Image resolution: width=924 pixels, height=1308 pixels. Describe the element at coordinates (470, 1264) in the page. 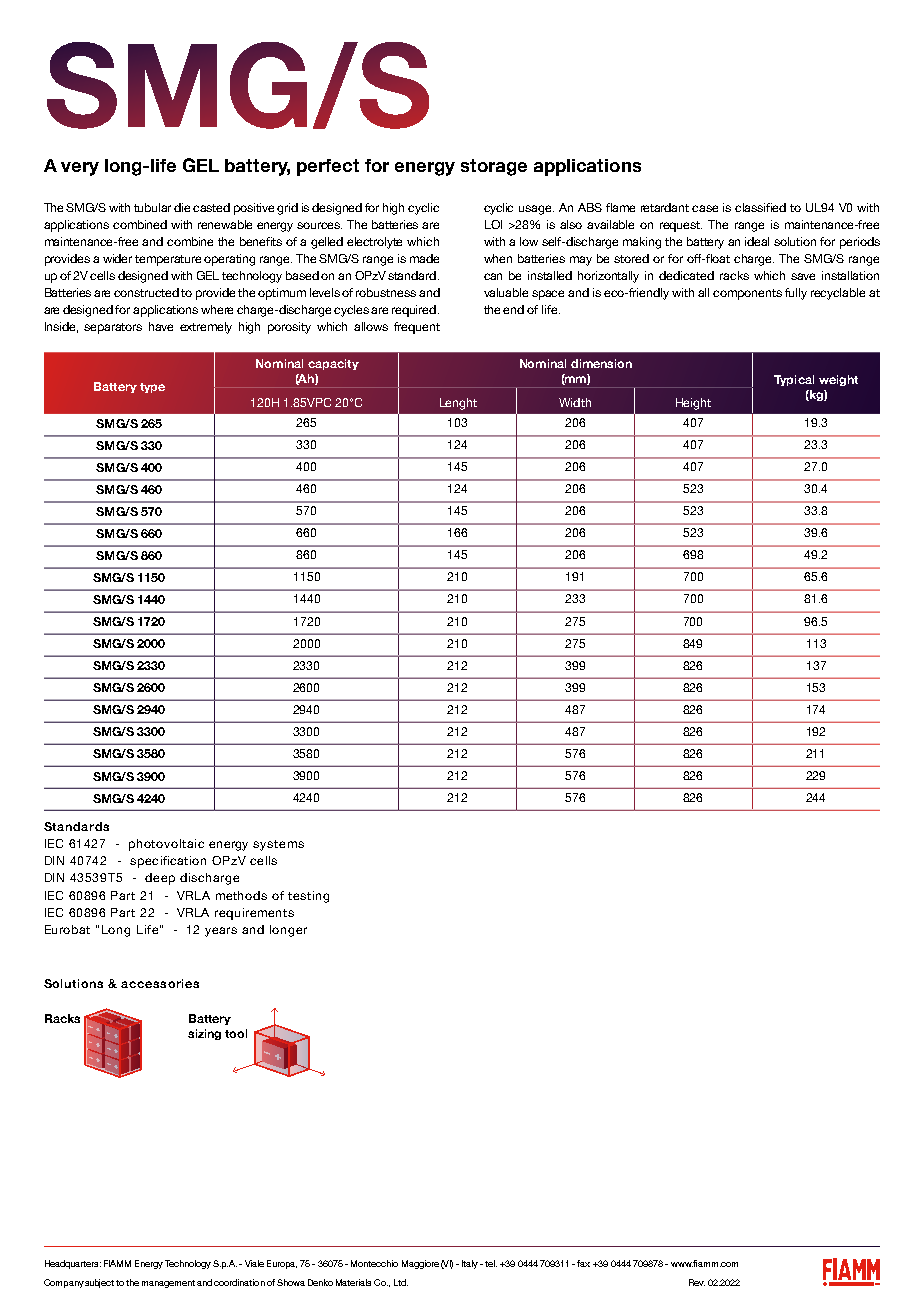

I see `Italy` at that location.
